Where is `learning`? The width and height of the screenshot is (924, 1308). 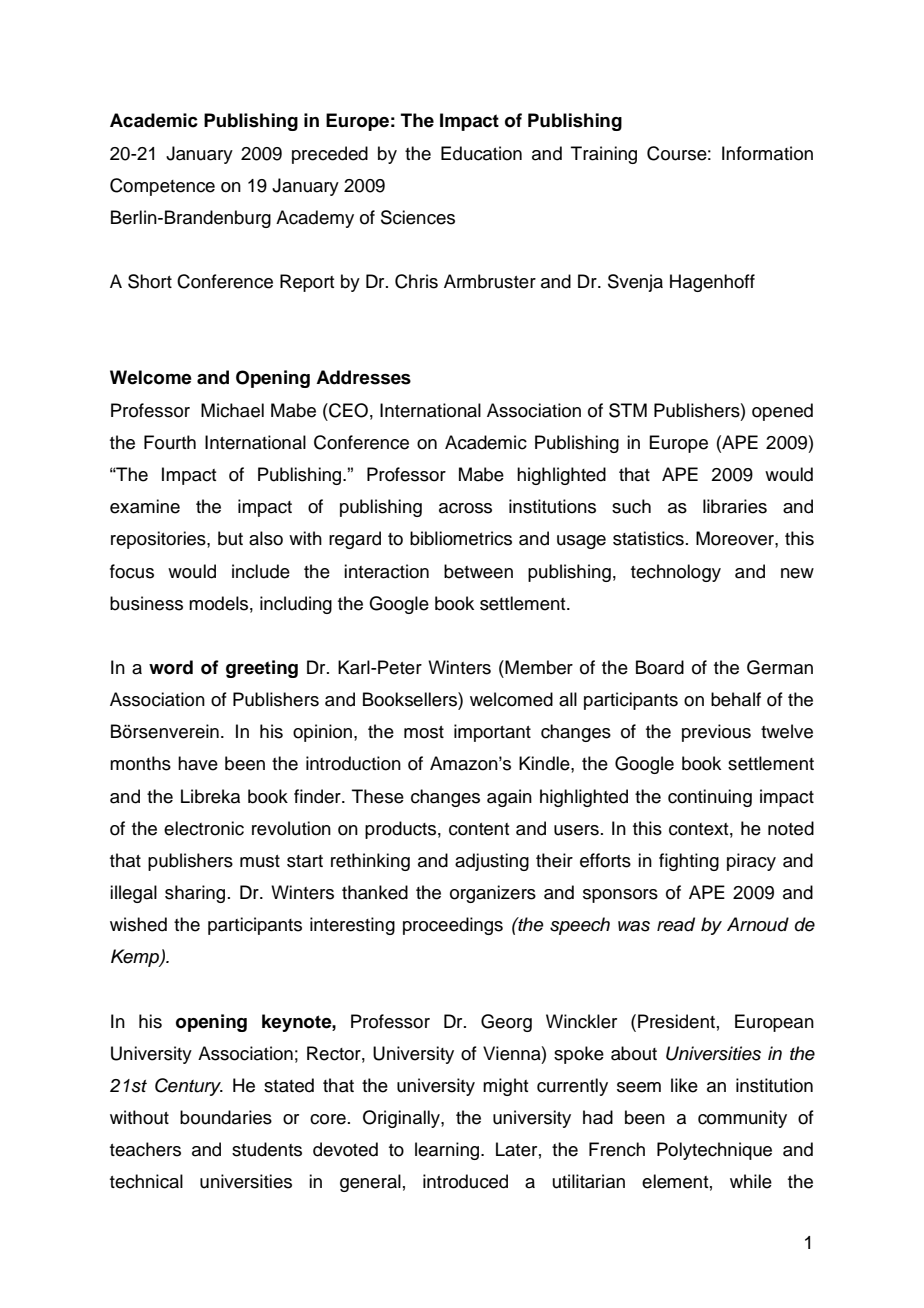
learning is located at coordinates (448, 1151).
